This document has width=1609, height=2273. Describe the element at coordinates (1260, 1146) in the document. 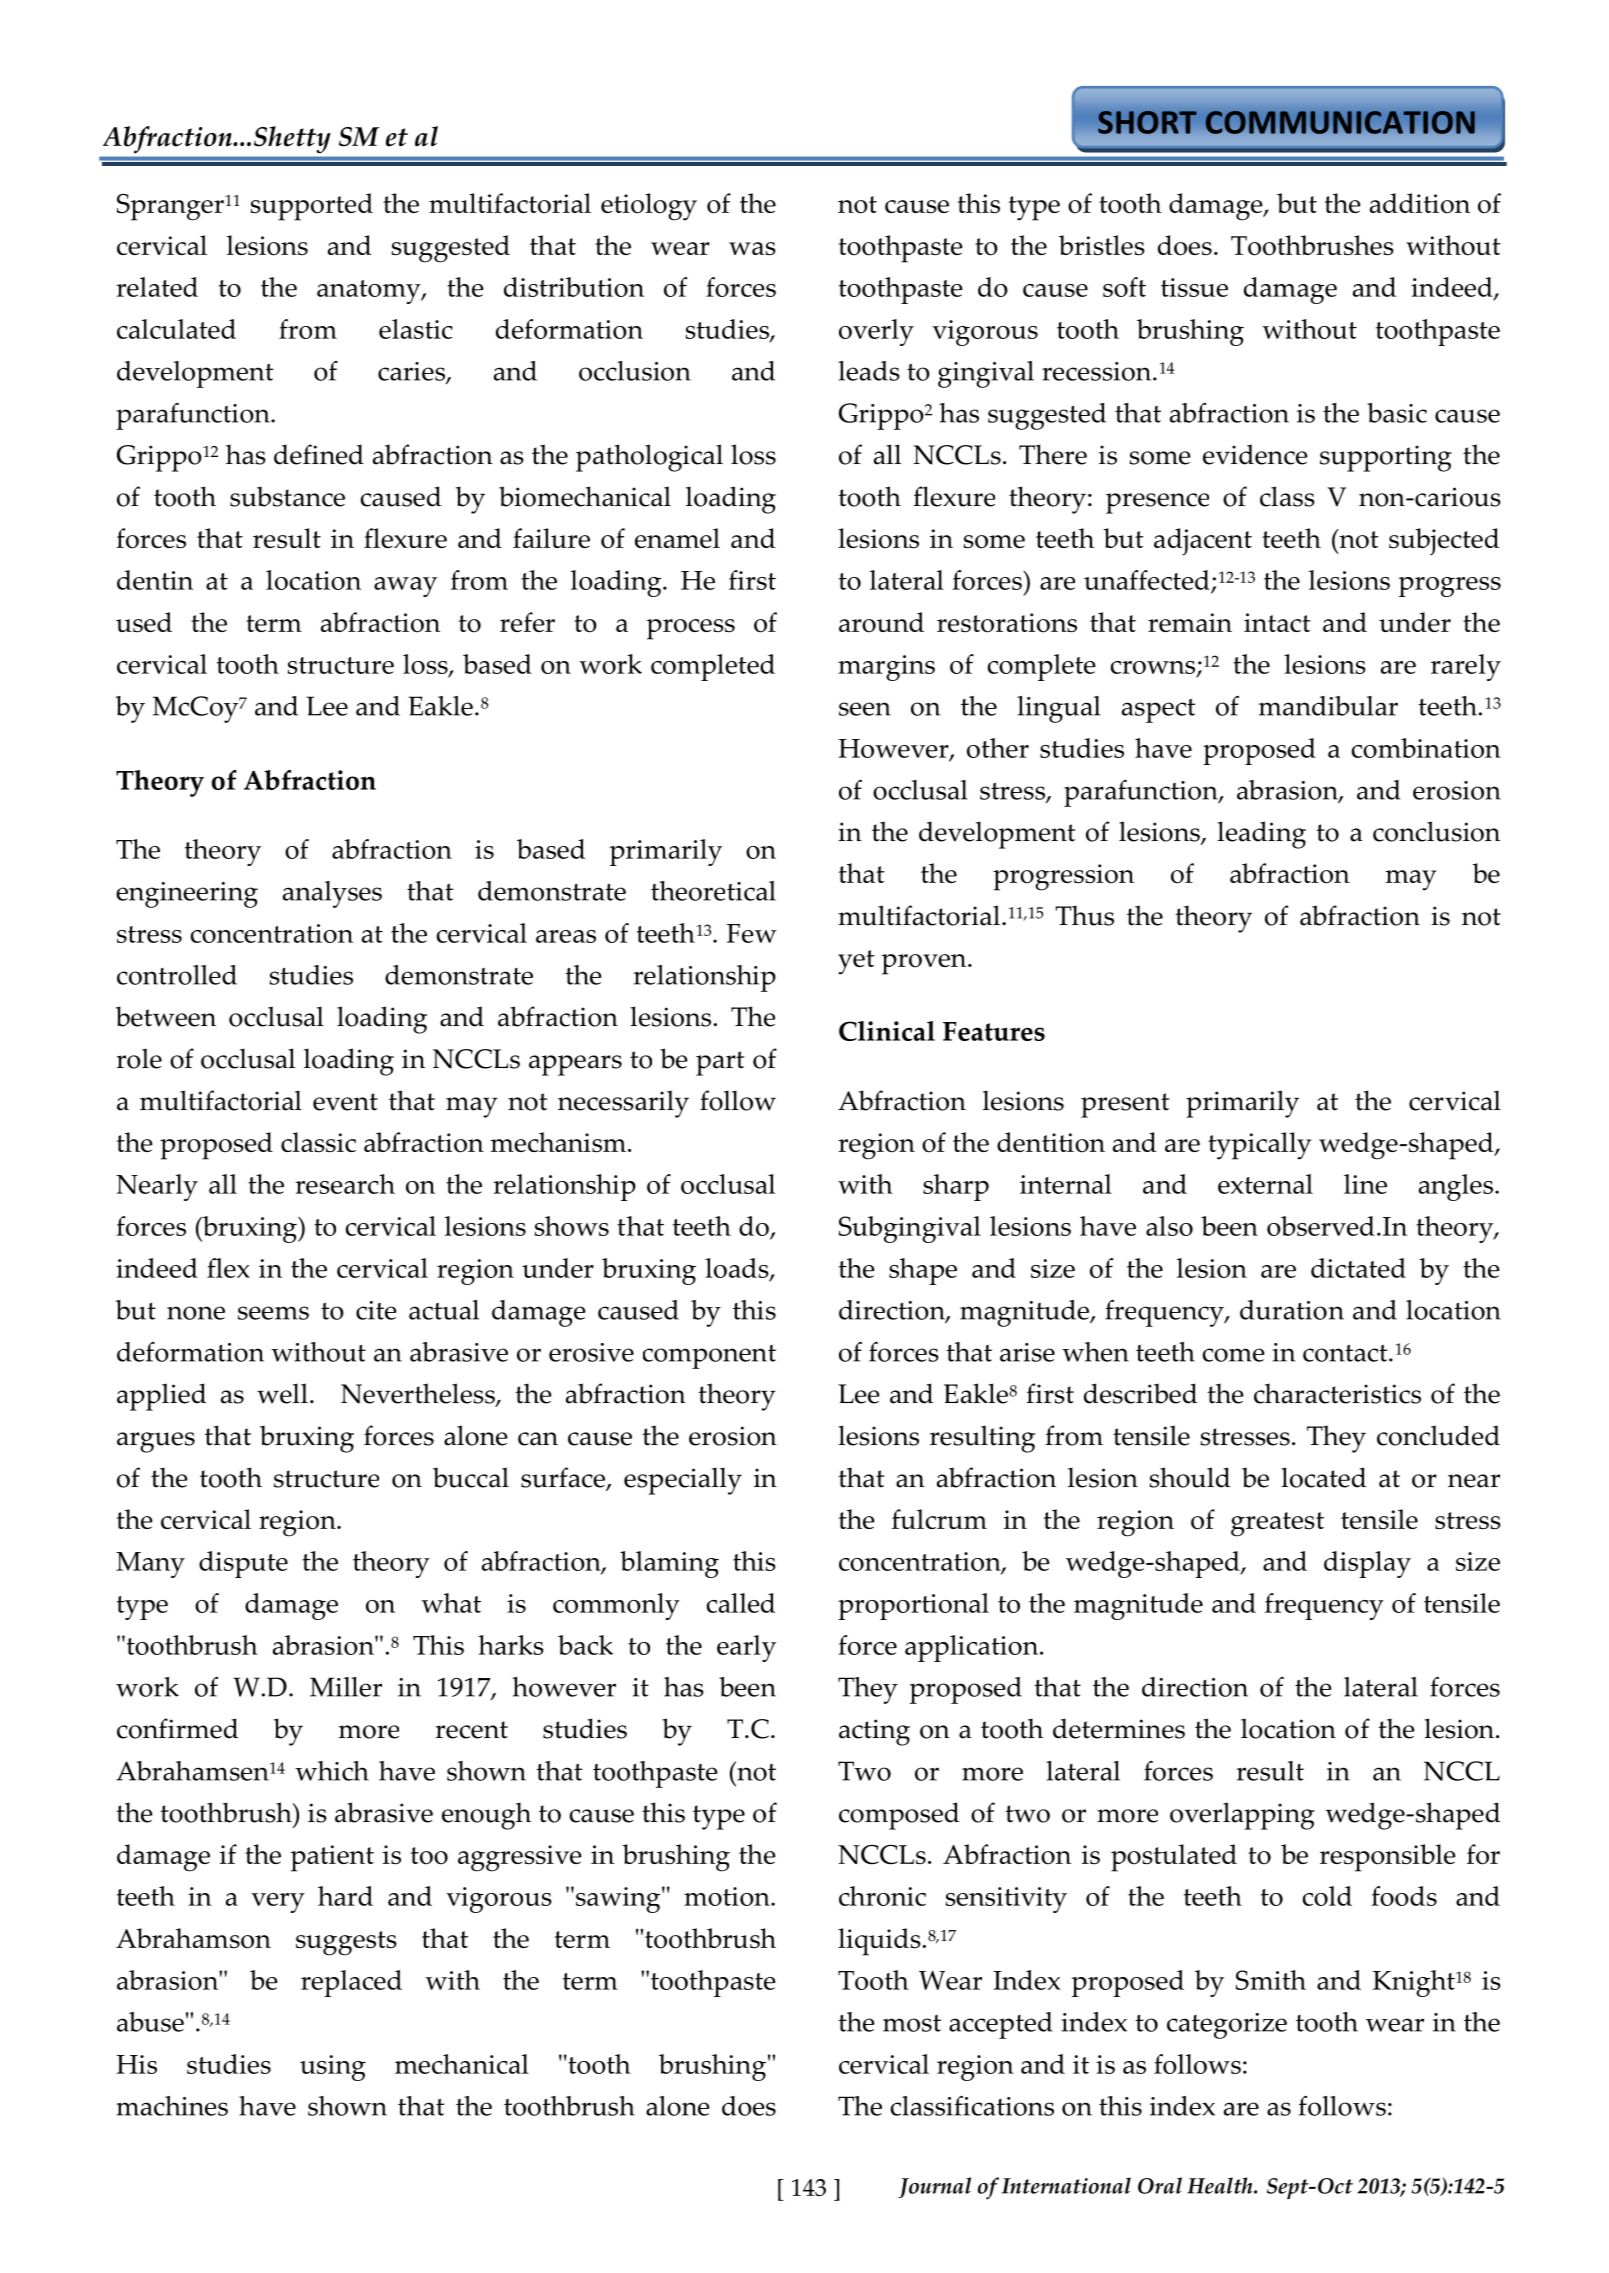

I see `typically` at that location.
